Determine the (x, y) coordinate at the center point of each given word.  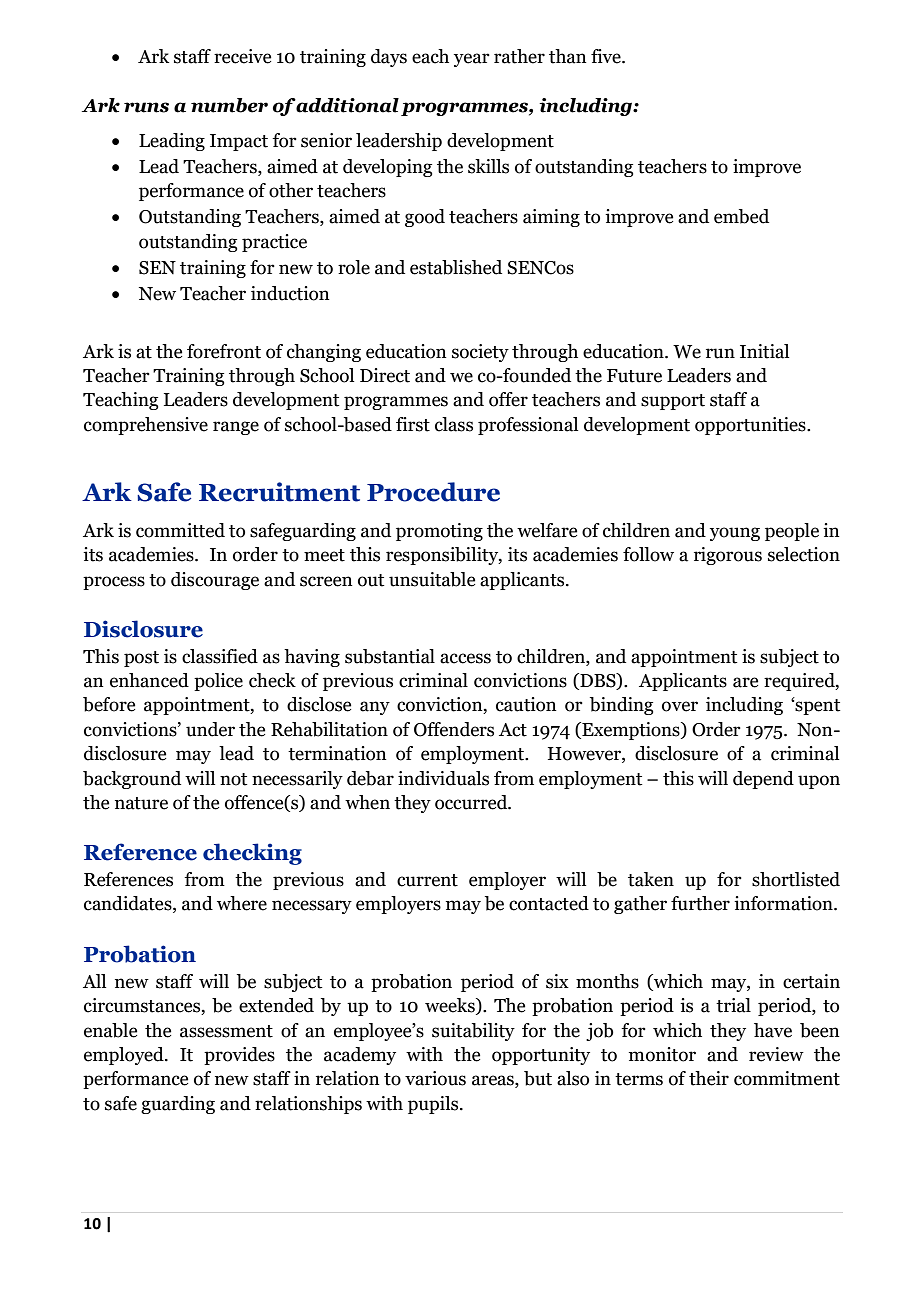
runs (146, 107)
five (607, 56)
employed (125, 1056)
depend (763, 780)
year (472, 60)
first (413, 424)
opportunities (751, 426)
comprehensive (146, 426)
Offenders (454, 729)
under (210, 729)
